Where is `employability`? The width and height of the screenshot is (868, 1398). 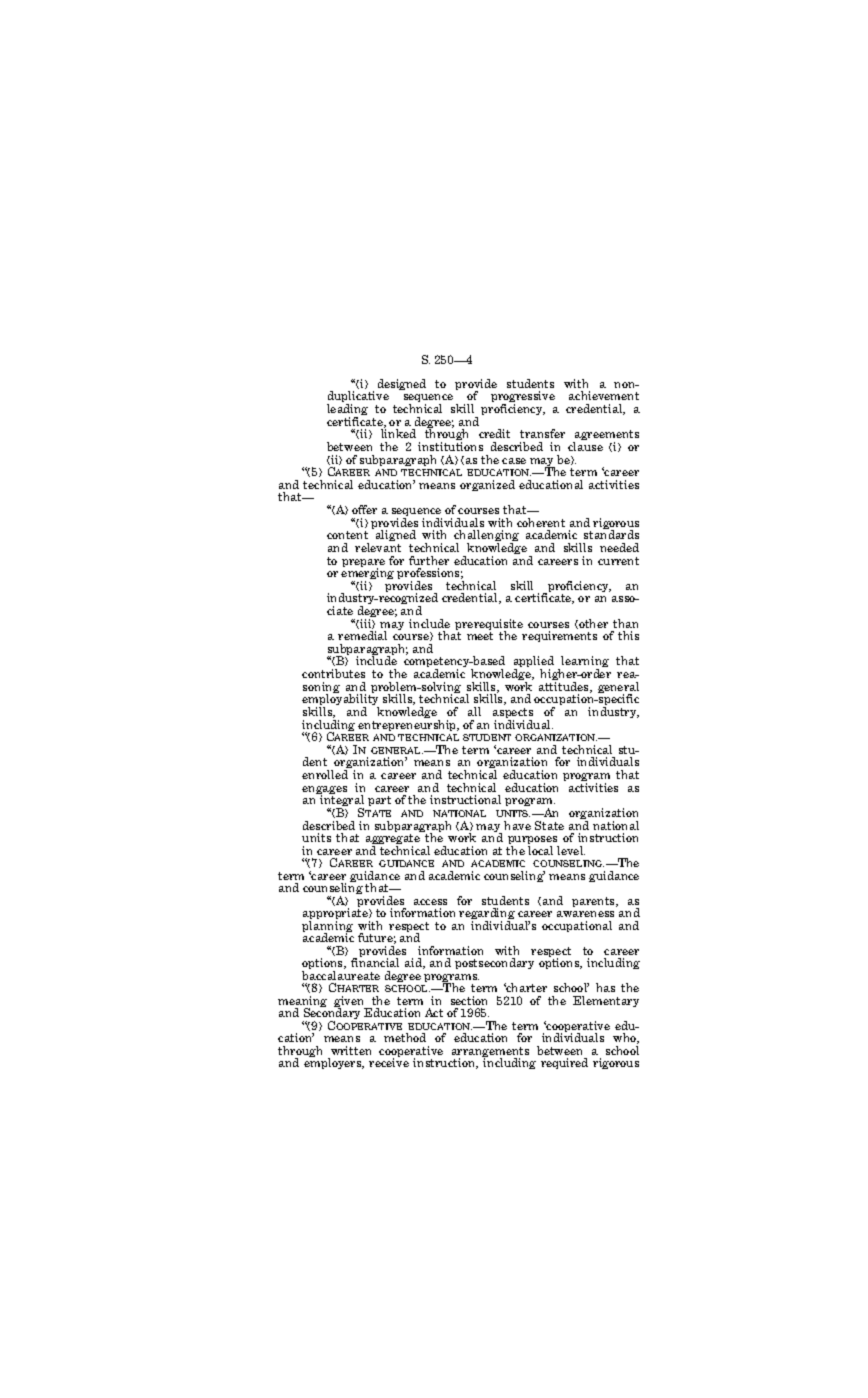 employability is located at coordinates (340, 700).
